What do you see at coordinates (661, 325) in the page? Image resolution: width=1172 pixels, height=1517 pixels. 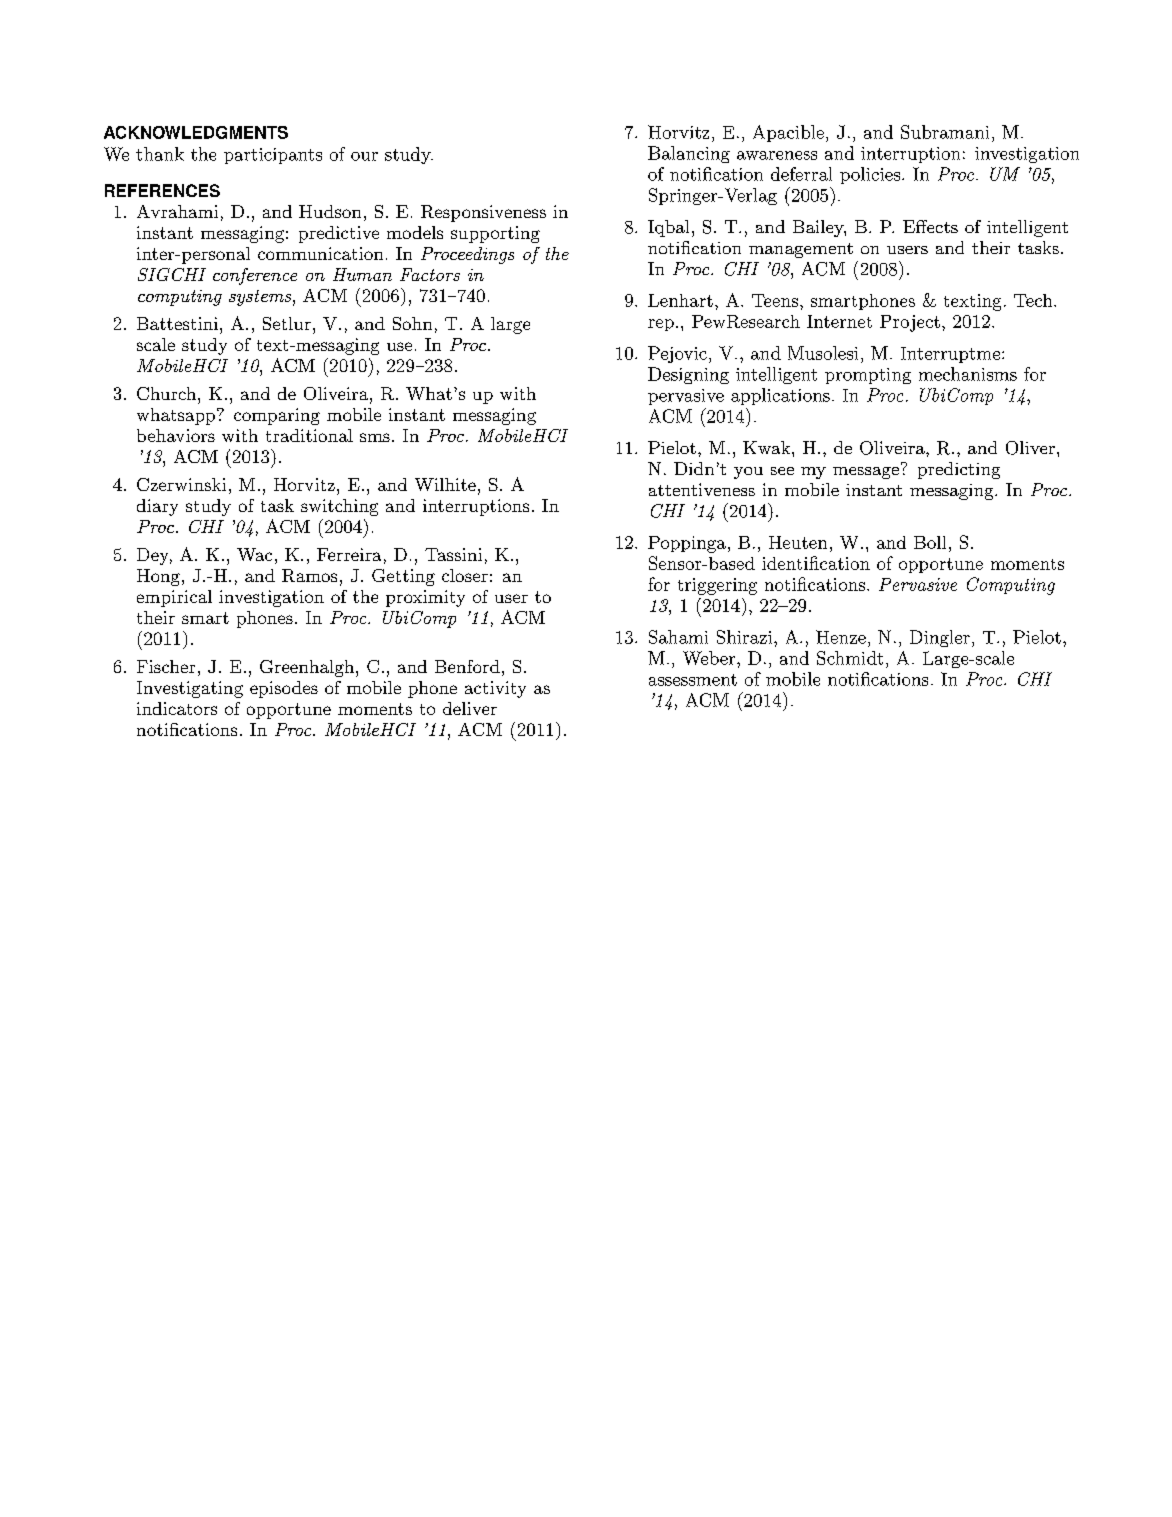 I see `rep` at bounding box center [661, 325].
